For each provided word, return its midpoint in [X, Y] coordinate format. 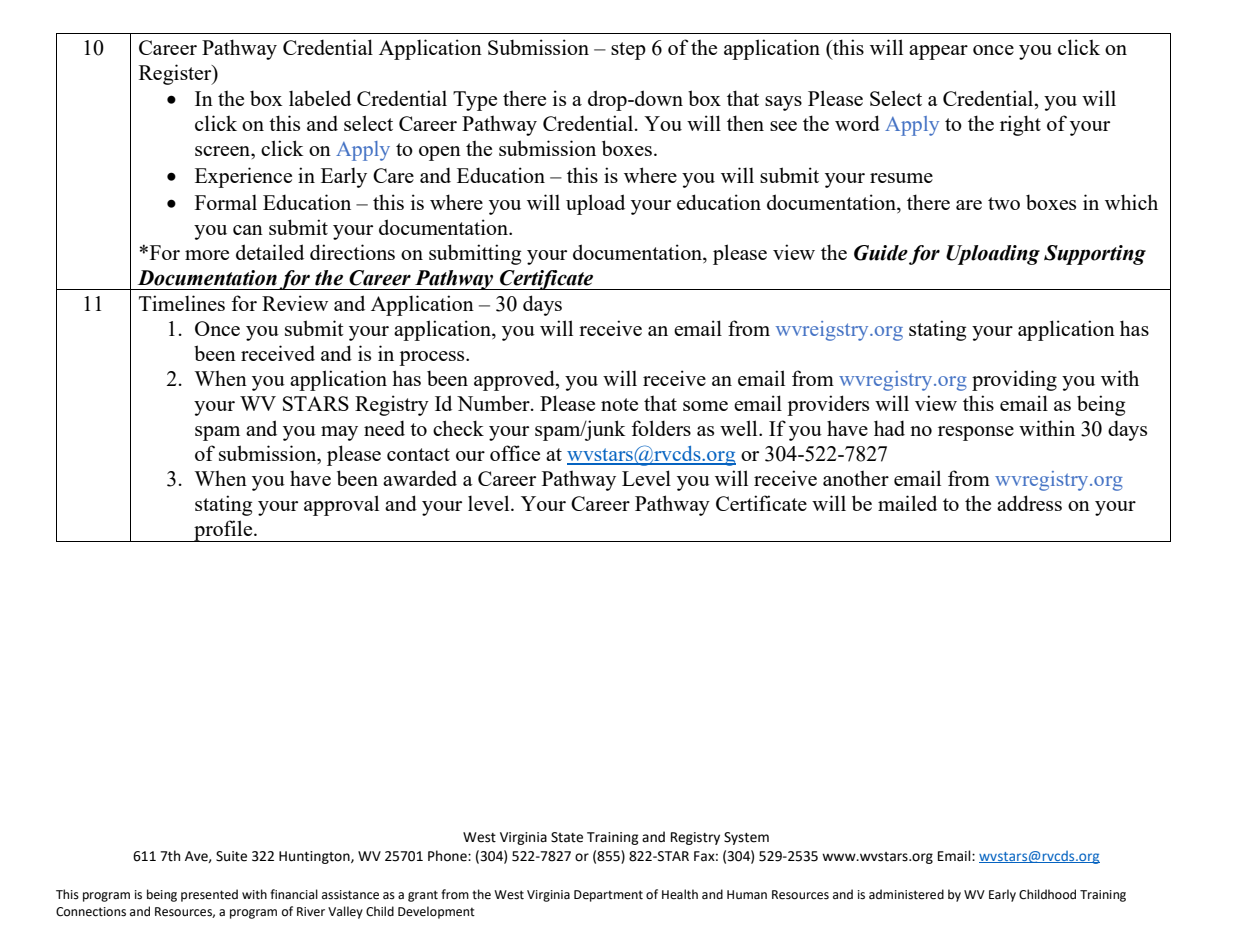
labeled [320, 98]
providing [1014, 380]
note [619, 404]
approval [341, 505]
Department [608, 896]
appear [938, 52]
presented [209, 895]
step [628, 51]
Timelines [182, 303]
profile [223, 531]
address [1029, 503]
